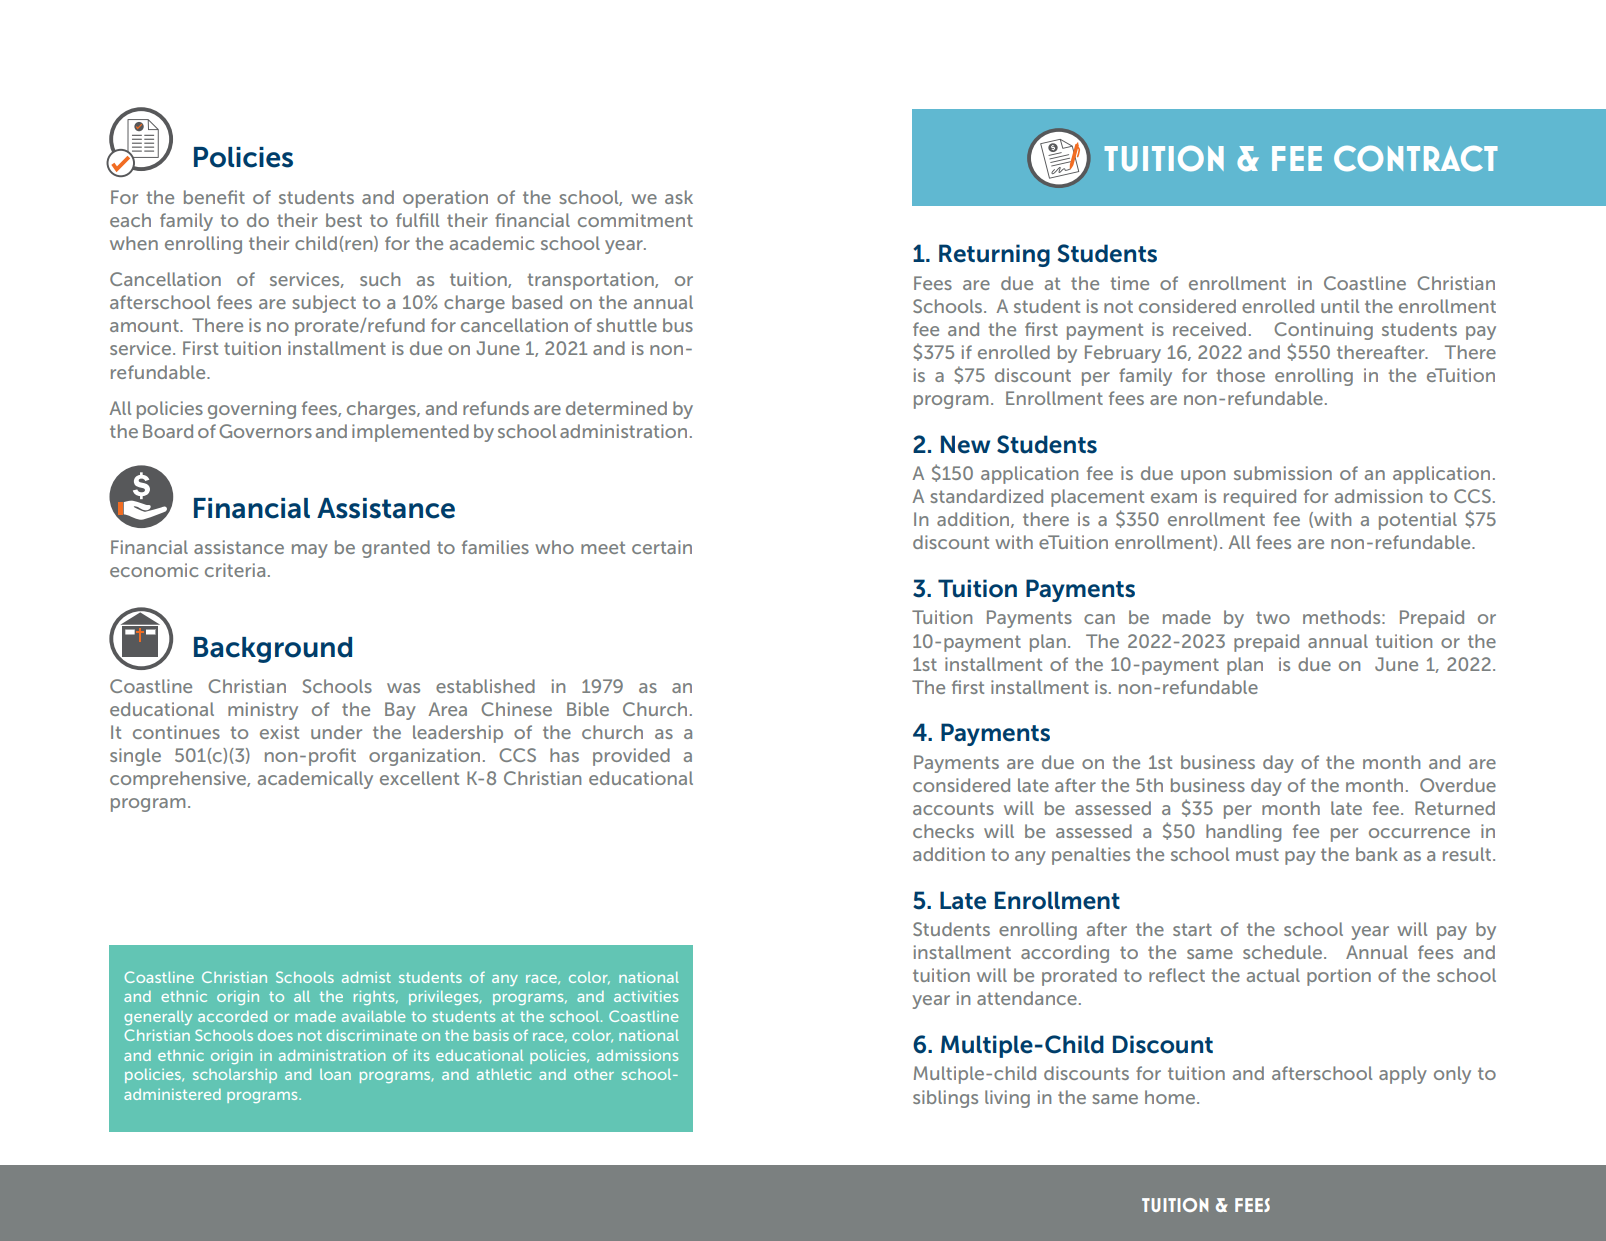  I want to click on Background, so click(273, 650).
